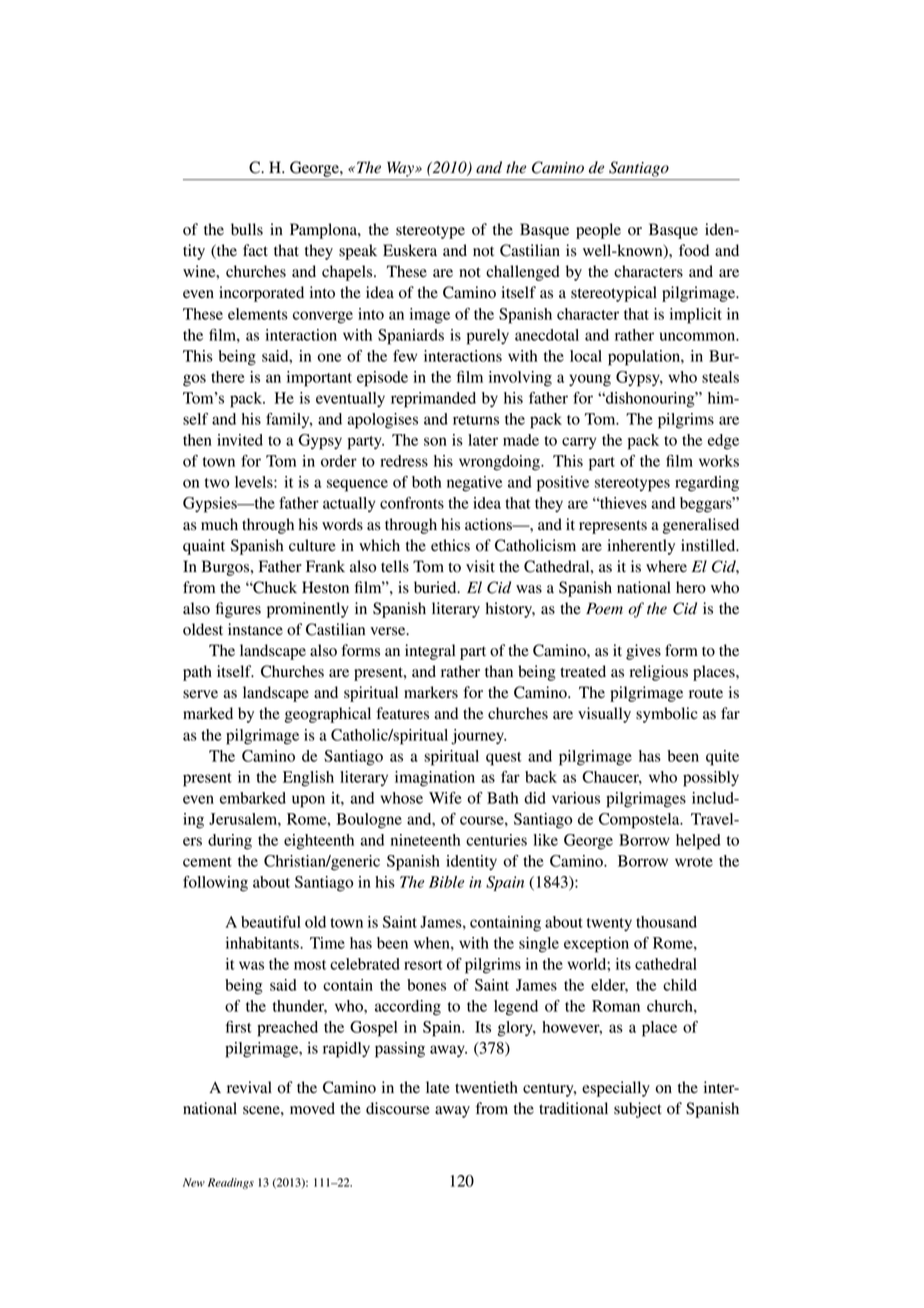 The height and width of the screenshot is (1308, 924). I want to click on Wife, so click(445, 798).
